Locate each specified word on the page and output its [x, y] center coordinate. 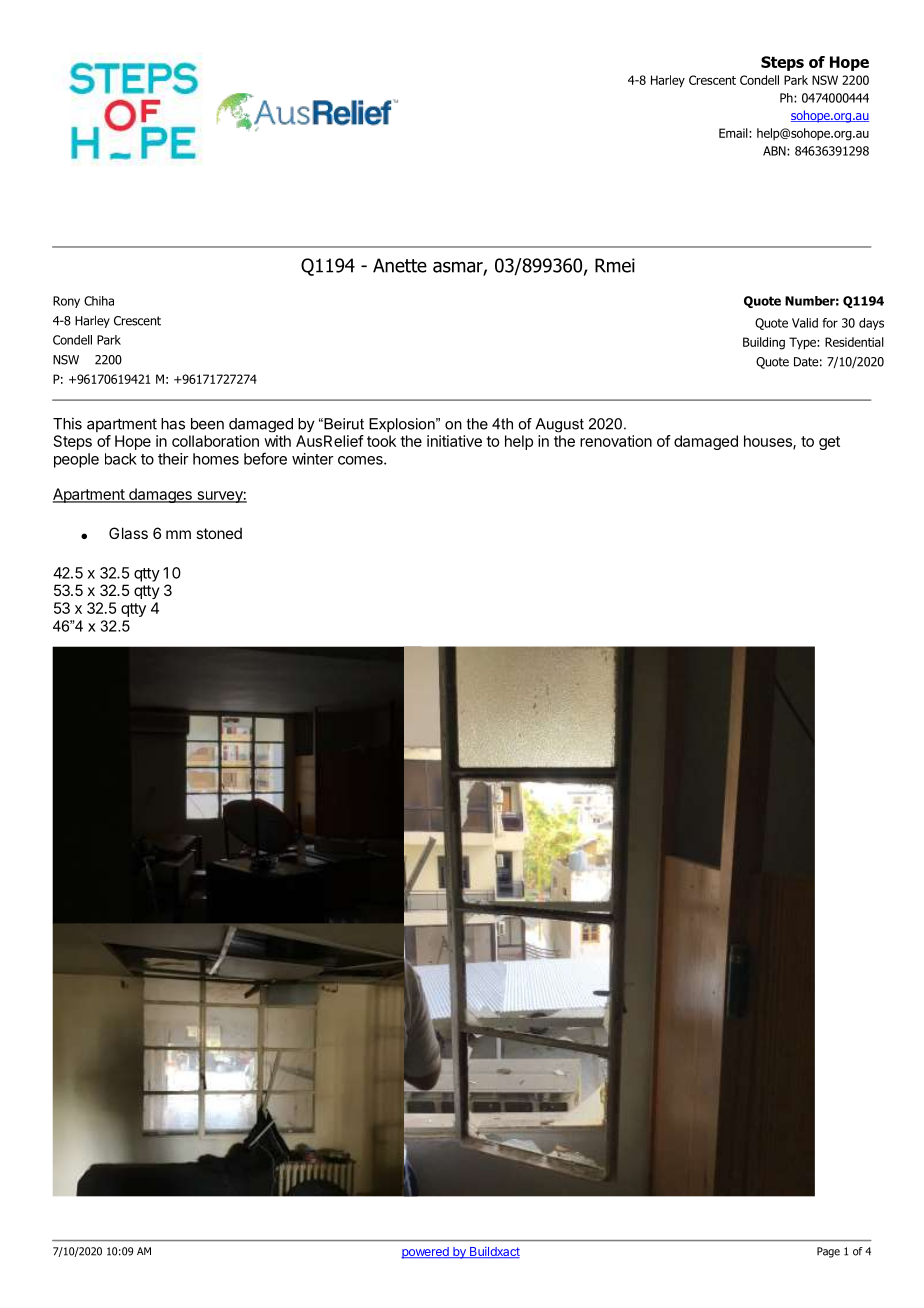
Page [828, 1252]
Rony [66, 302]
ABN [775, 151]
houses [769, 442]
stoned [219, 533]
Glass [128, 533]
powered [426, 1253]
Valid [805, 323]
